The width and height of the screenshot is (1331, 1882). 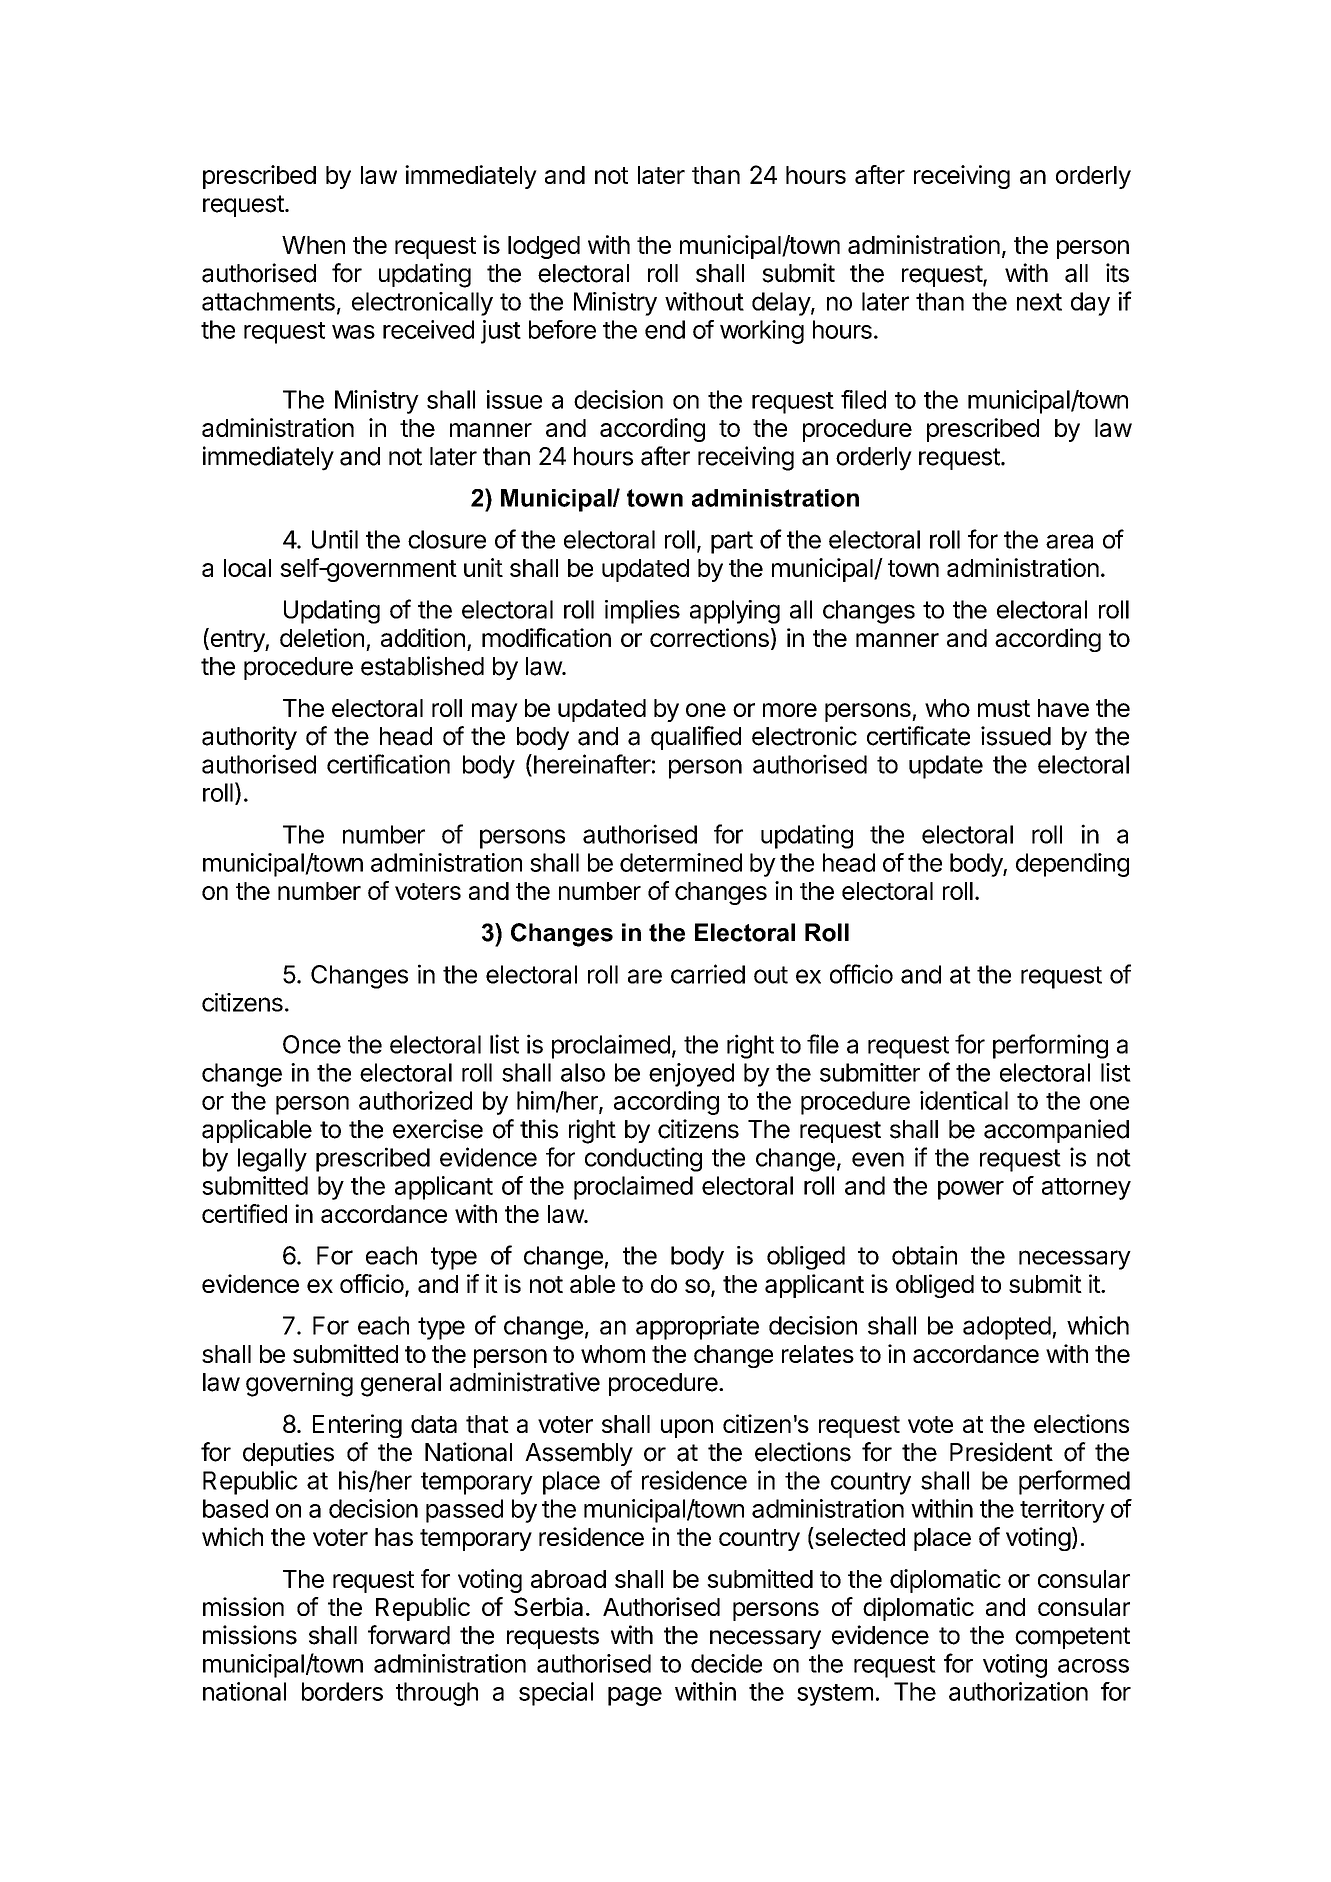 What do you see at coordinates (1039, 302) in the screenshot?
I see `next` at bounding box center [1039, 302].
